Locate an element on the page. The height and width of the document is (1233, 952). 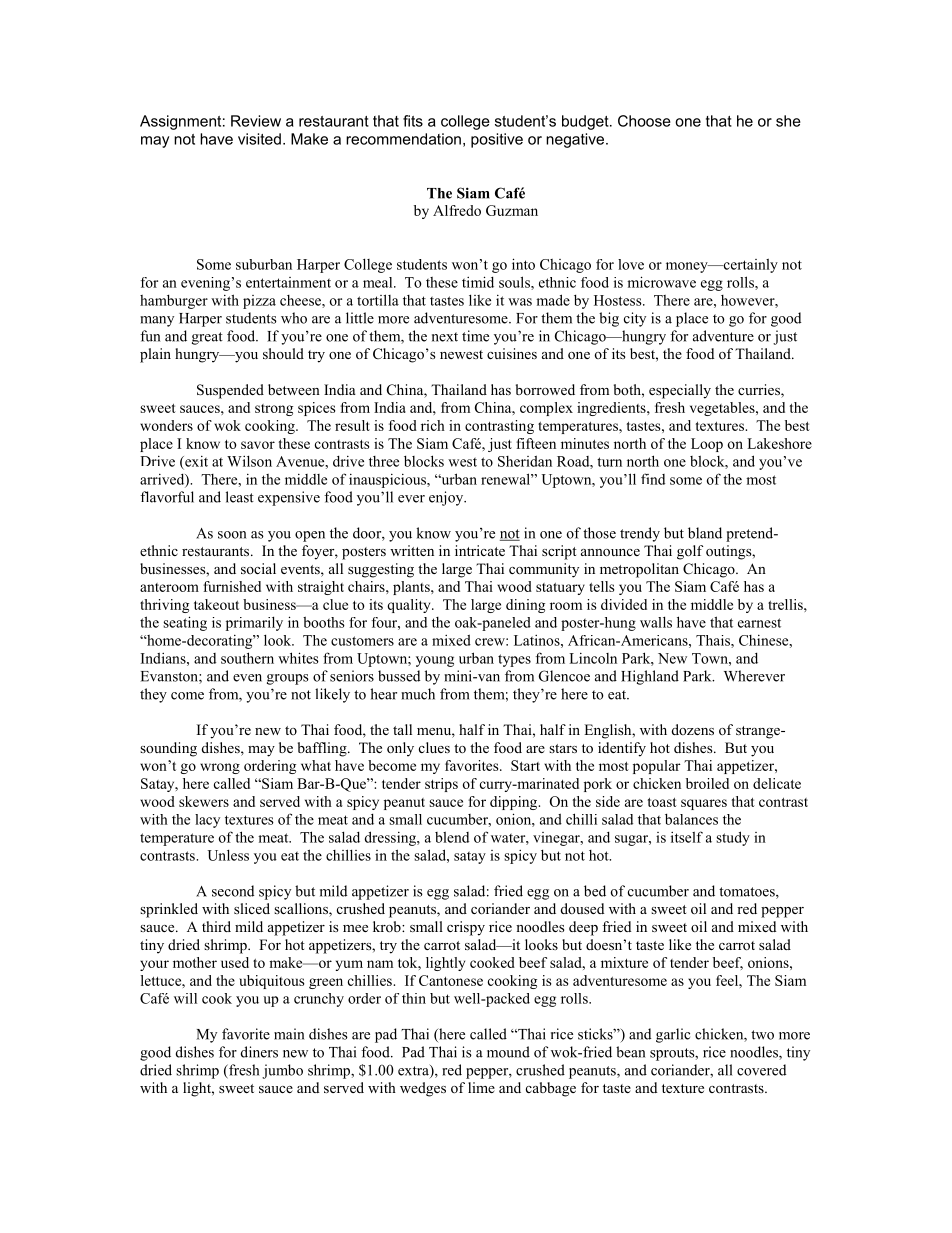
quality is located at coordinates (410, 606).
